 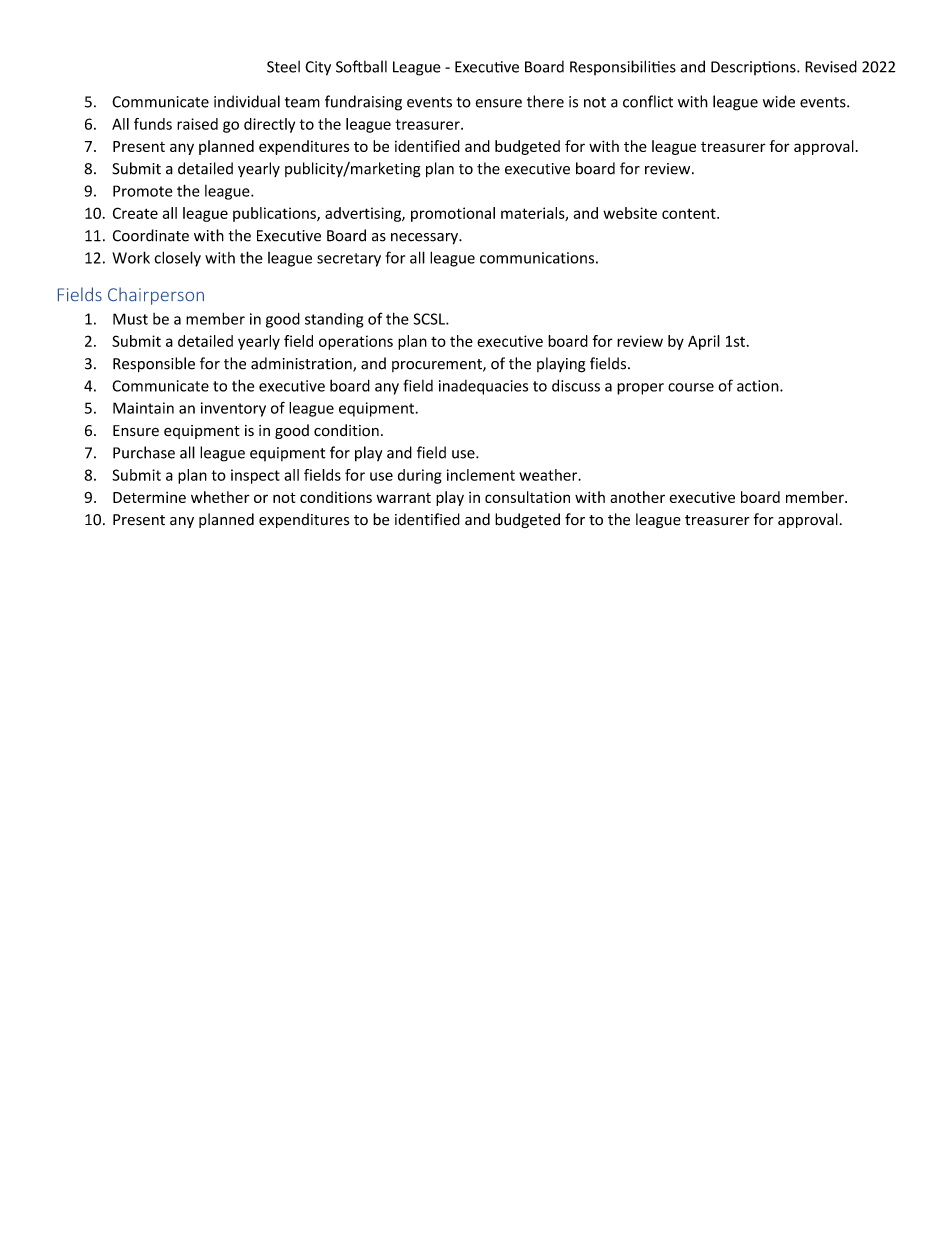 What do you see at coordinates (637, 497) in the screenshot?
I see `another` at bounding box center [637, 497].
